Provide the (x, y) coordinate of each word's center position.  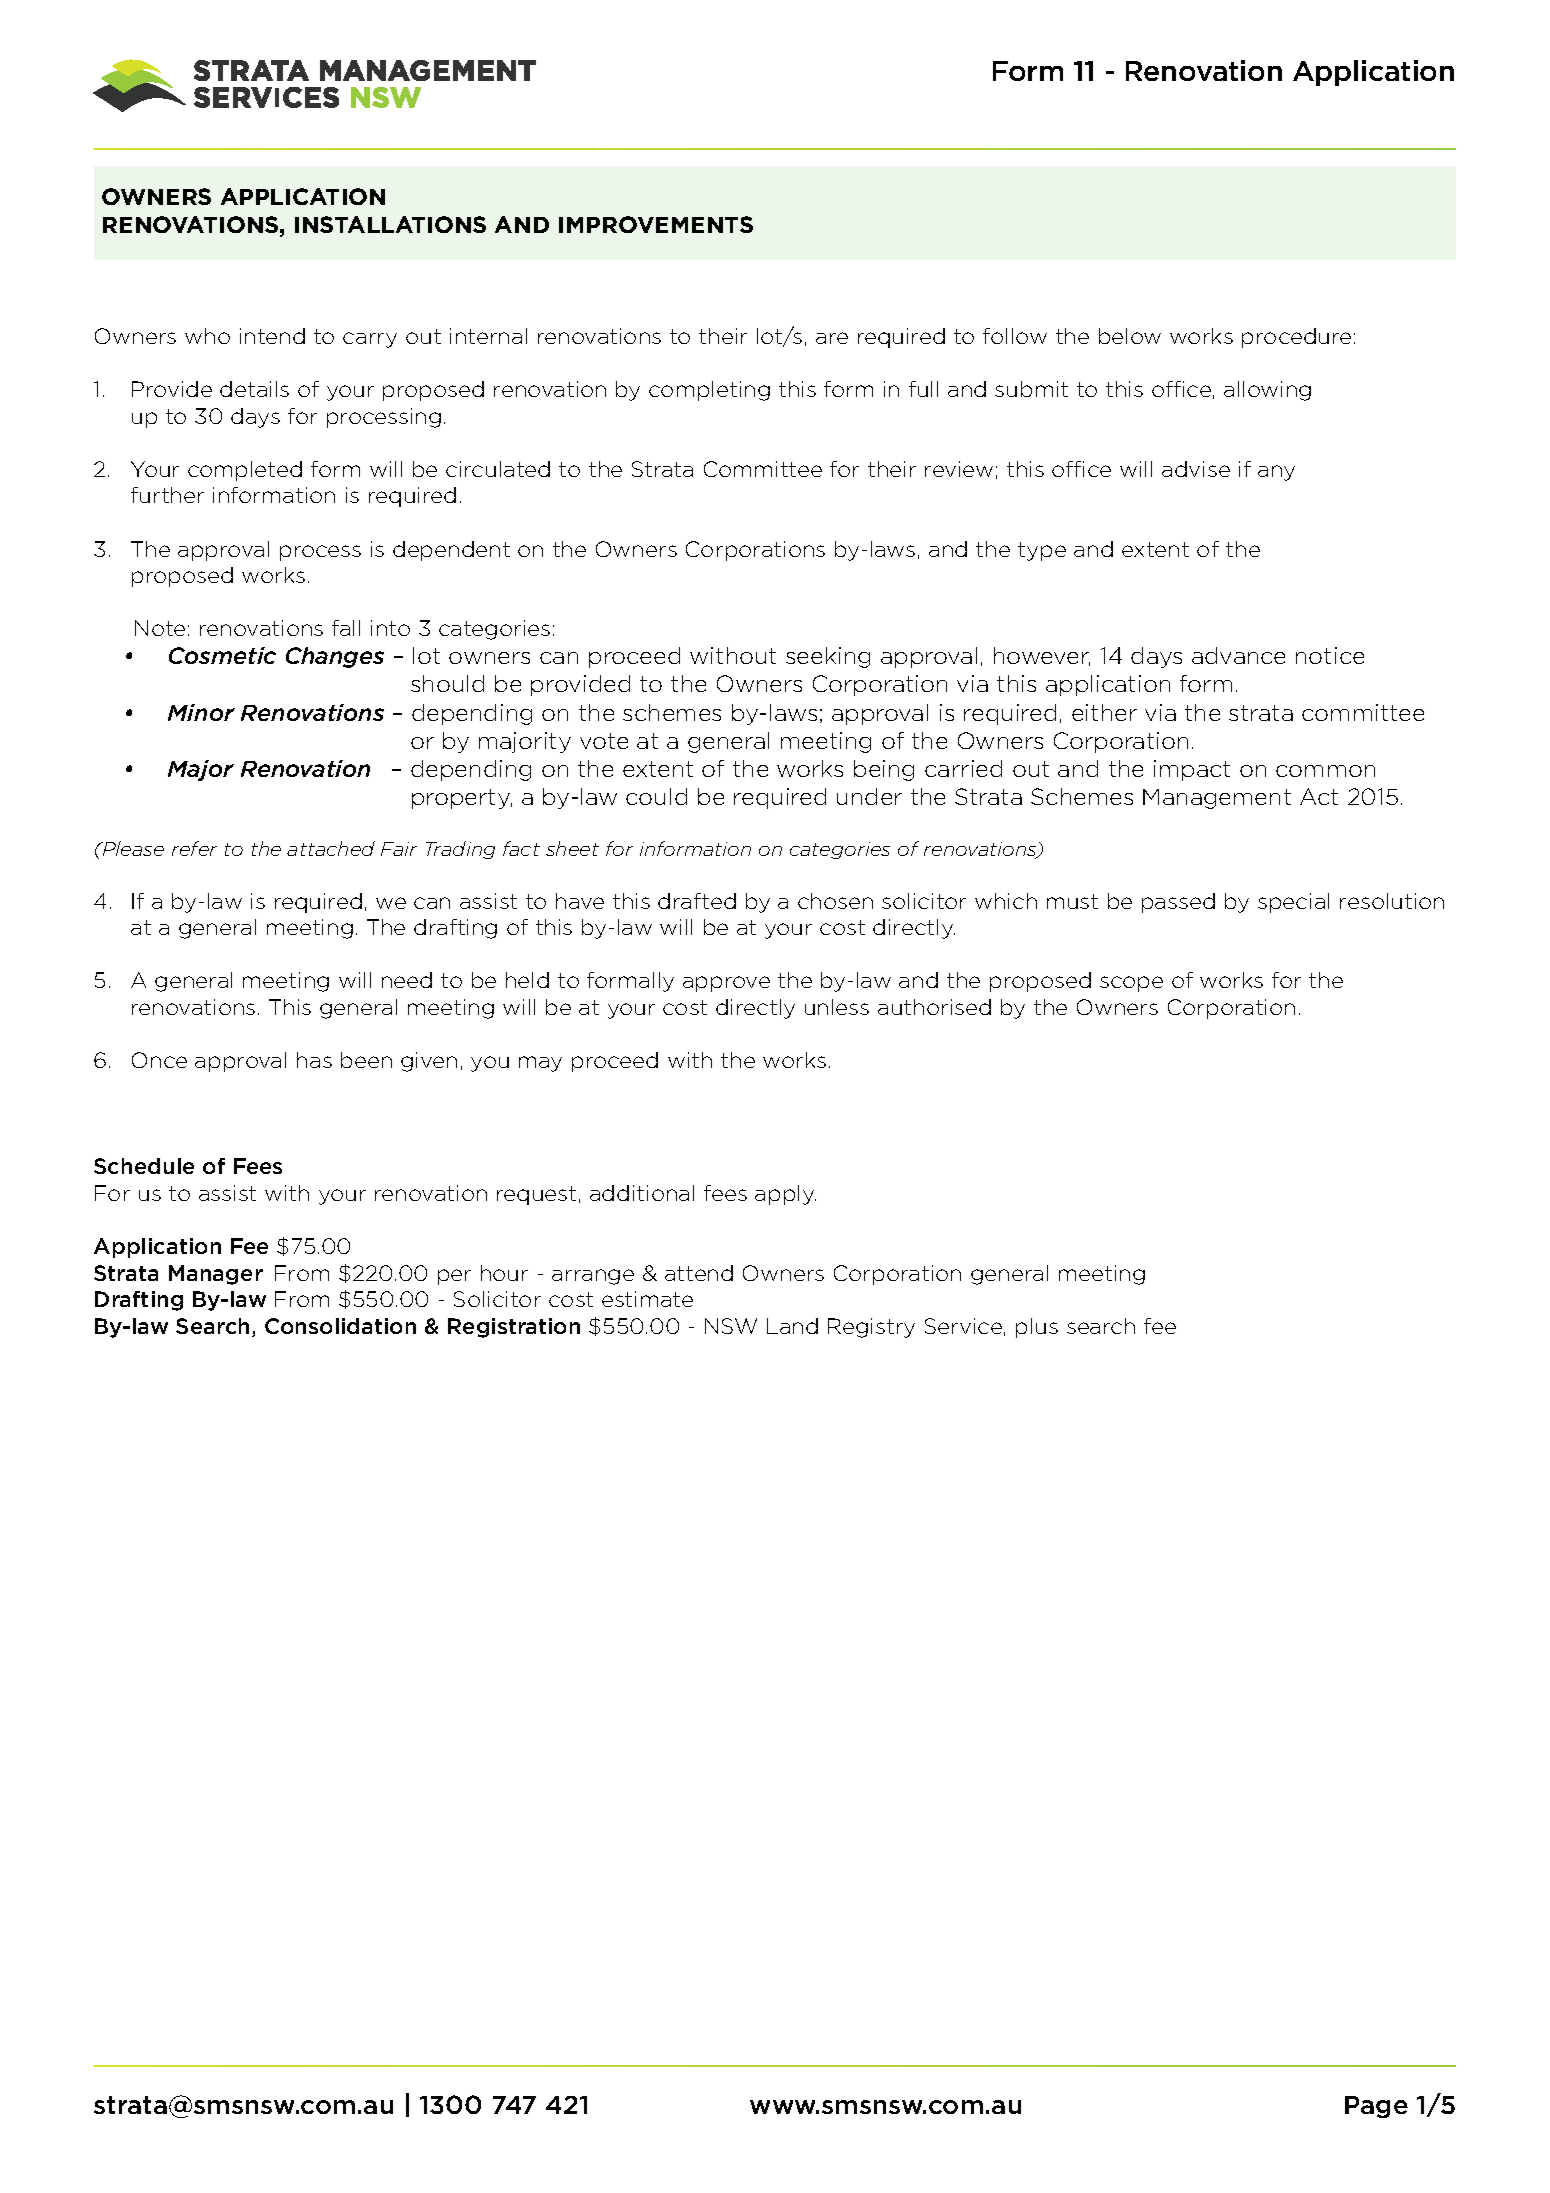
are (832, 338)
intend (272, 336)
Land (792, 1326)
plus (1037, 1328)
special (1293, 903)
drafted (697, 901)
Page (1376, 2107)
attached (331, 848)
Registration (514, 1328)
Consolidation (340, 1326)
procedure (1296, 338)
